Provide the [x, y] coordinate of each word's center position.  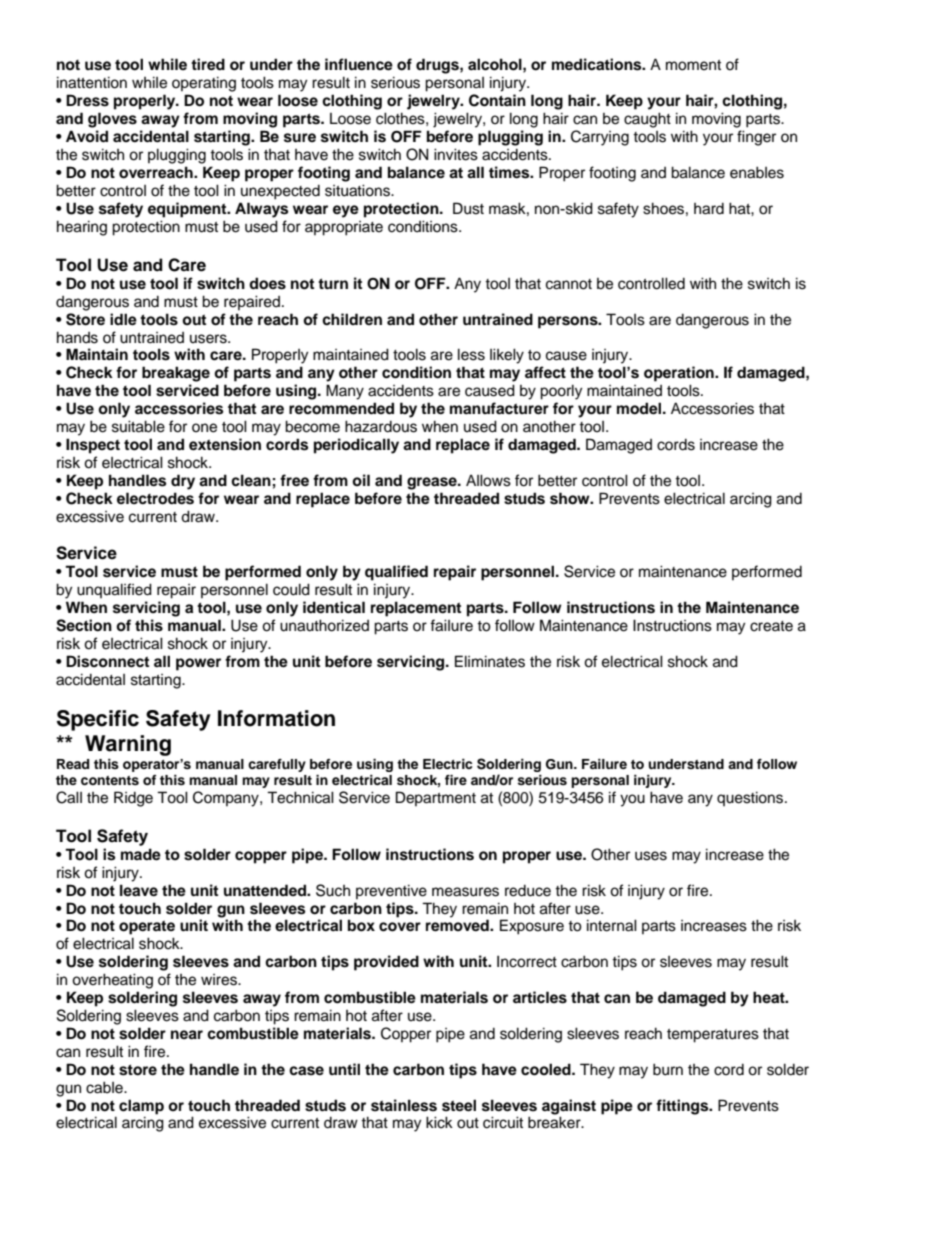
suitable [138, 426]
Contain [497, 100]
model [639, 408]
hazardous [381, 426]
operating [204, 84]
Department [436, 798]
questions [751, 798]
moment [693, 65]
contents [110, 780]
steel [459, 1105]
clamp [141, 1107]
